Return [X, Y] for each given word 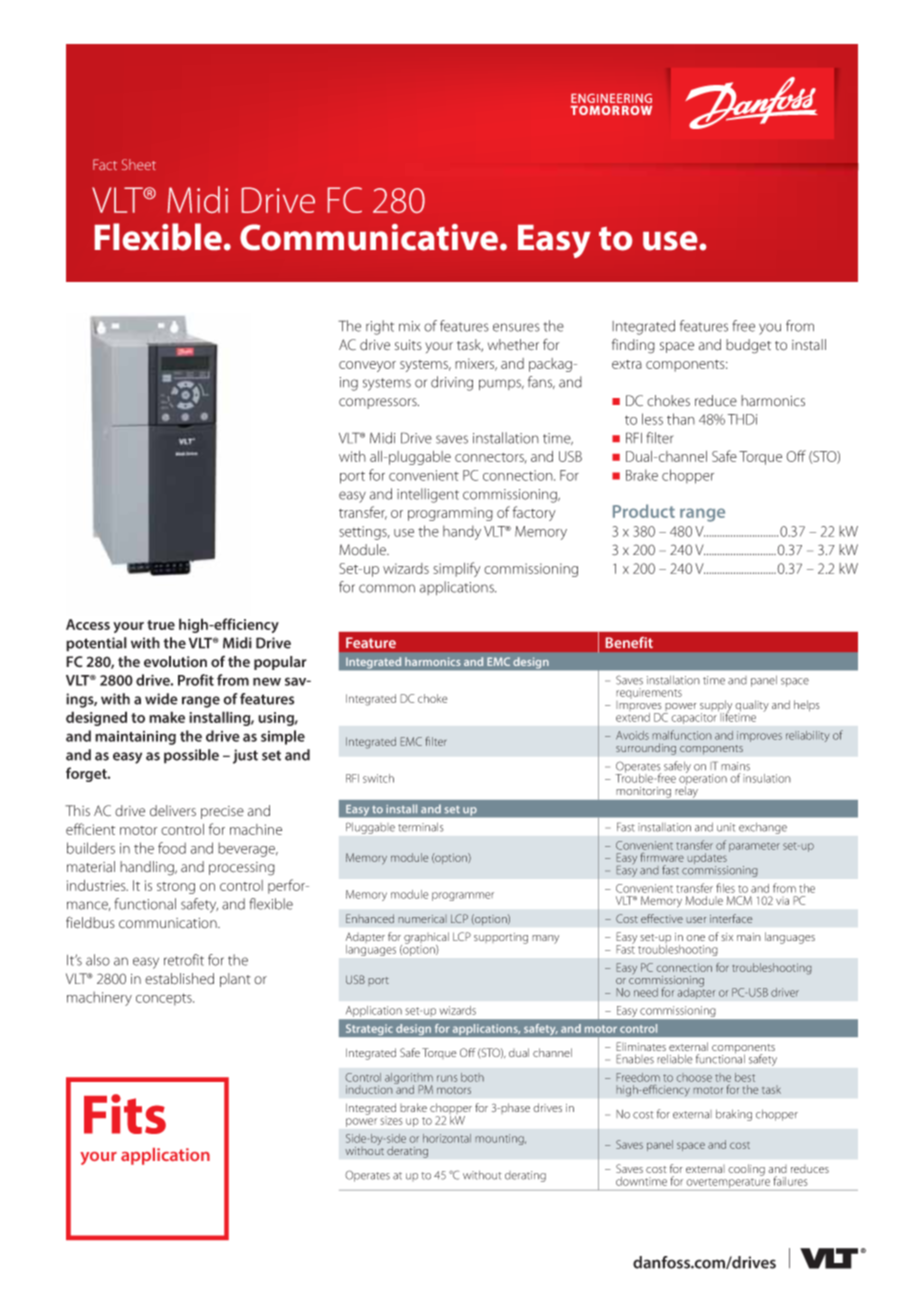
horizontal [447, 1138]
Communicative [369, 237]
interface [731, 918]
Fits [125, 1114]
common [387, 588]
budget [748, 346]
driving [452, 383]
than [681, 419]
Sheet [139, 164]
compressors [379, 403]
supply [716, 707]
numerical [422, 919]
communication [169, 923]
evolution [175, 662]
